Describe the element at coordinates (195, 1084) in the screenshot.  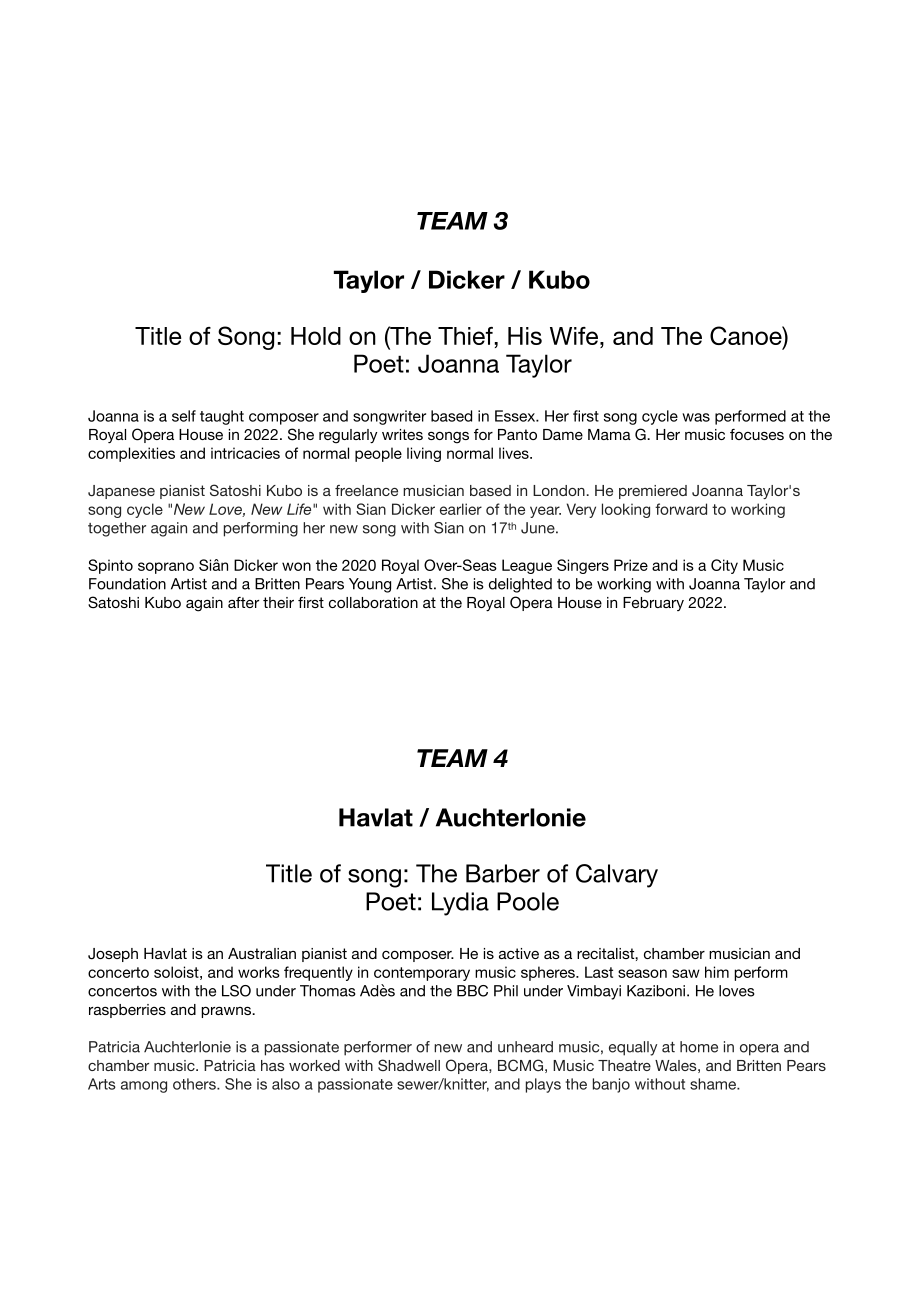
I see `others` at that location.
